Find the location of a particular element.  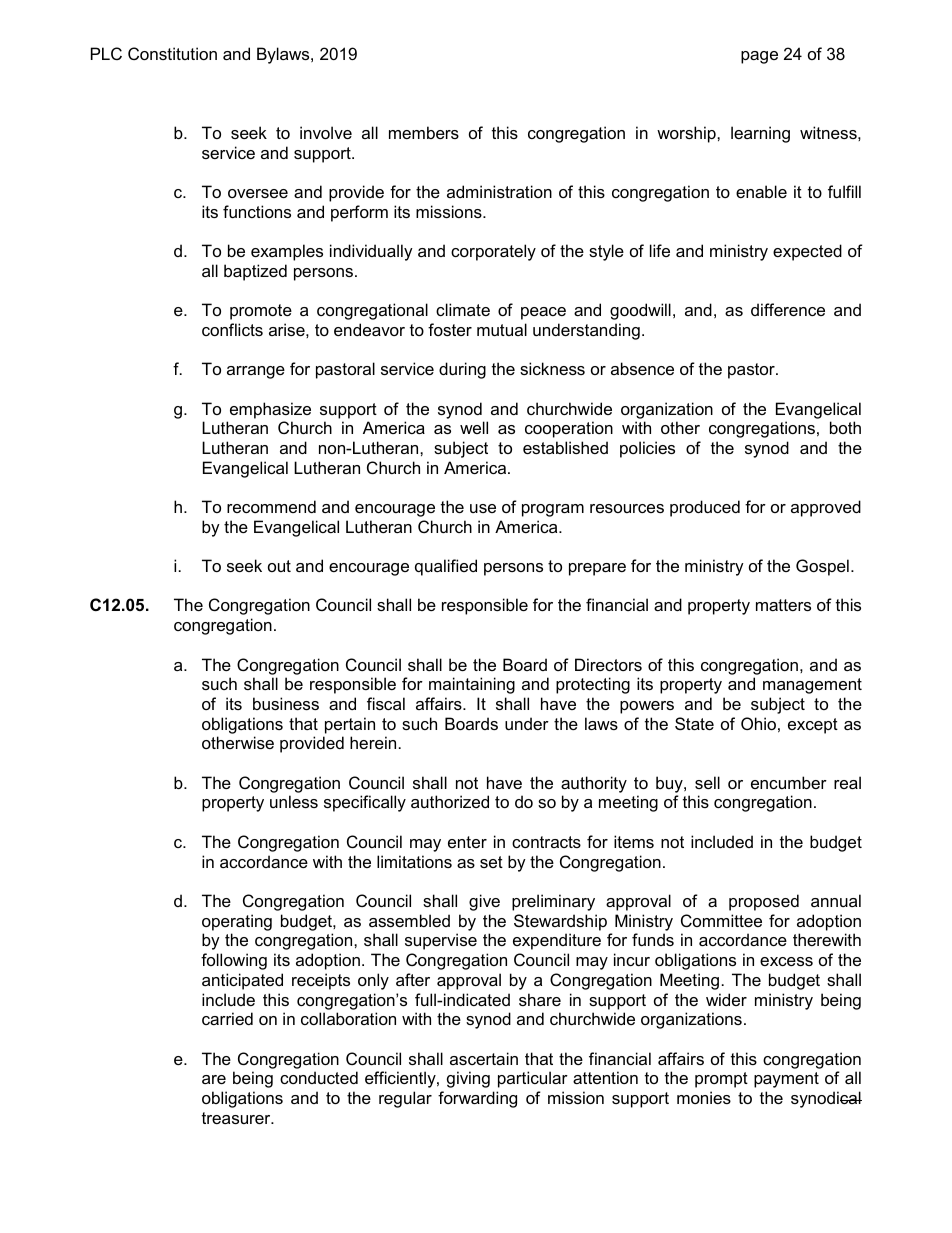

matters is located at coordinates (783, 605).
